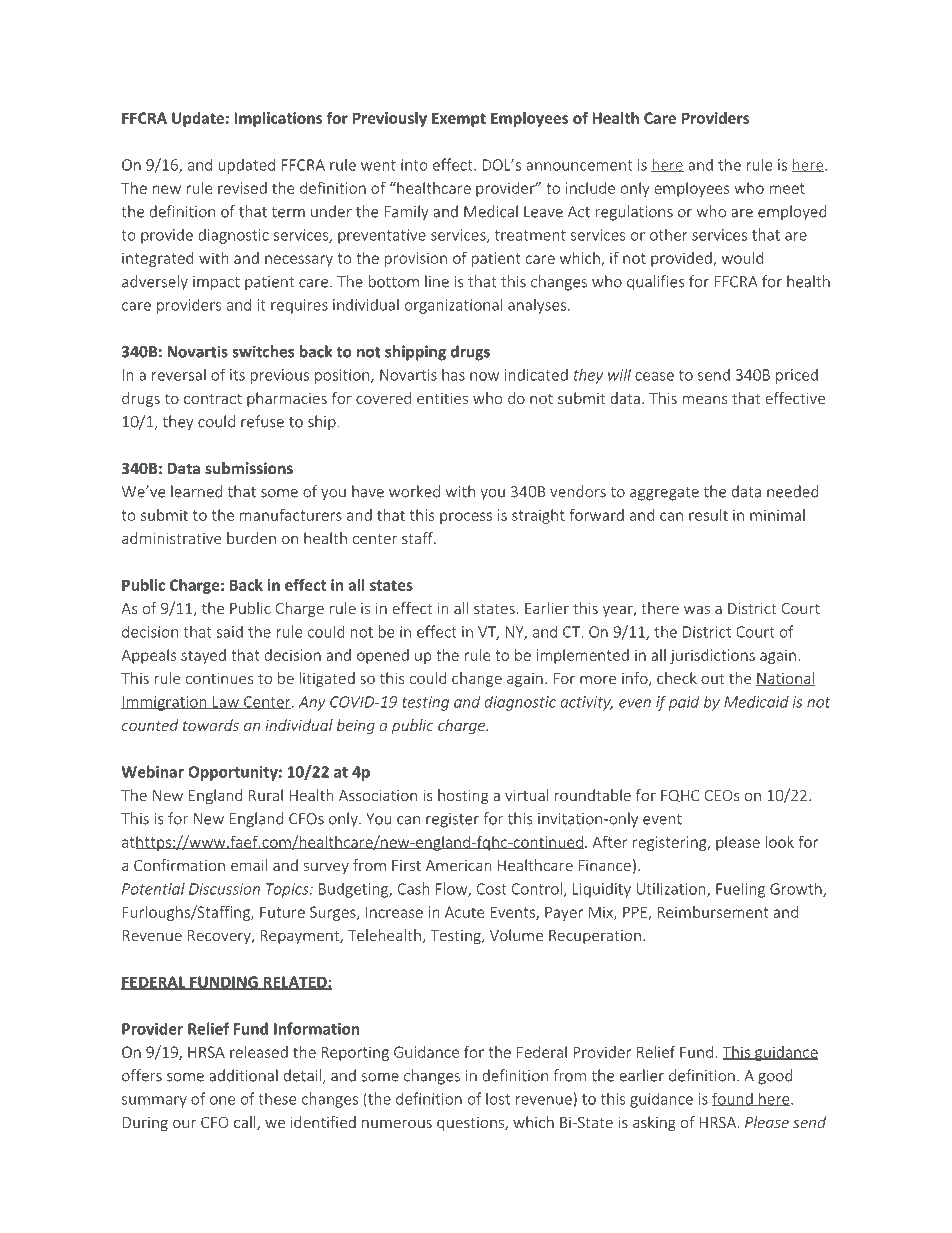 Image resolution: width=952 pixels, height=1233 pixels. I want to click on found, so click(733, 1100).
